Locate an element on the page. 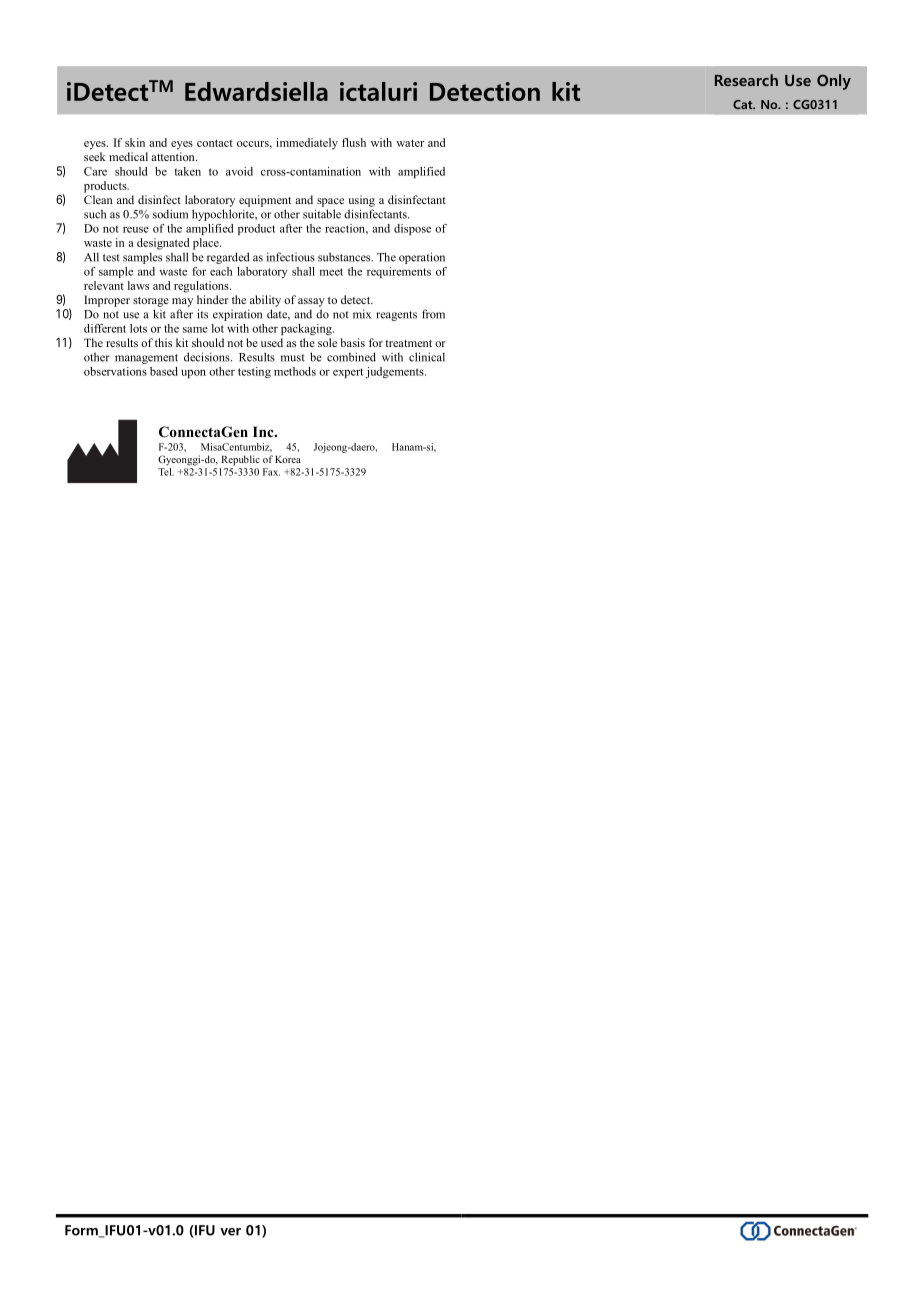 The width and height of the page is (924, 1308). water is located at coordinates (410, 143).
